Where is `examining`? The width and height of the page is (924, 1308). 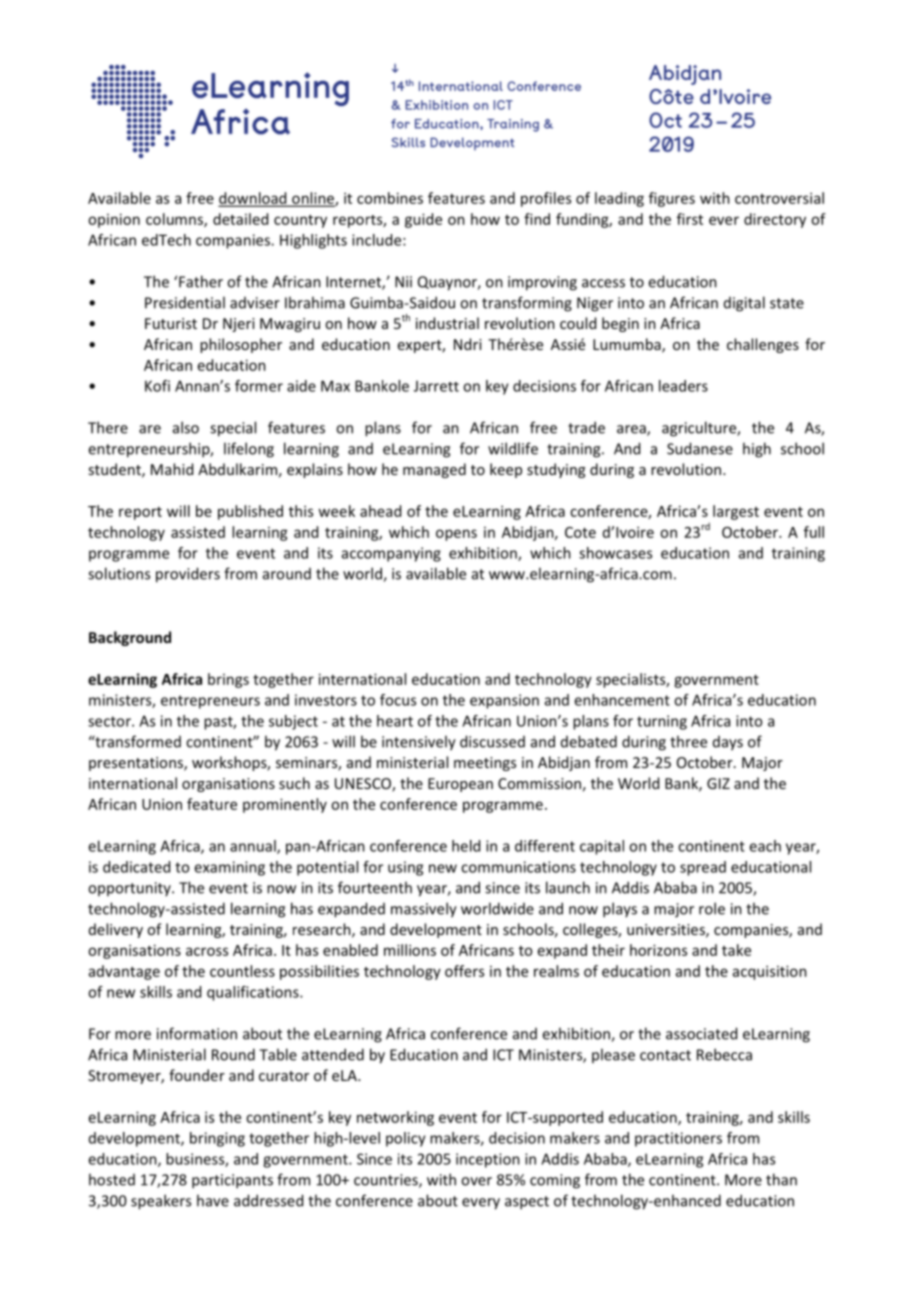
examining is located at coordinates (229, 868).
